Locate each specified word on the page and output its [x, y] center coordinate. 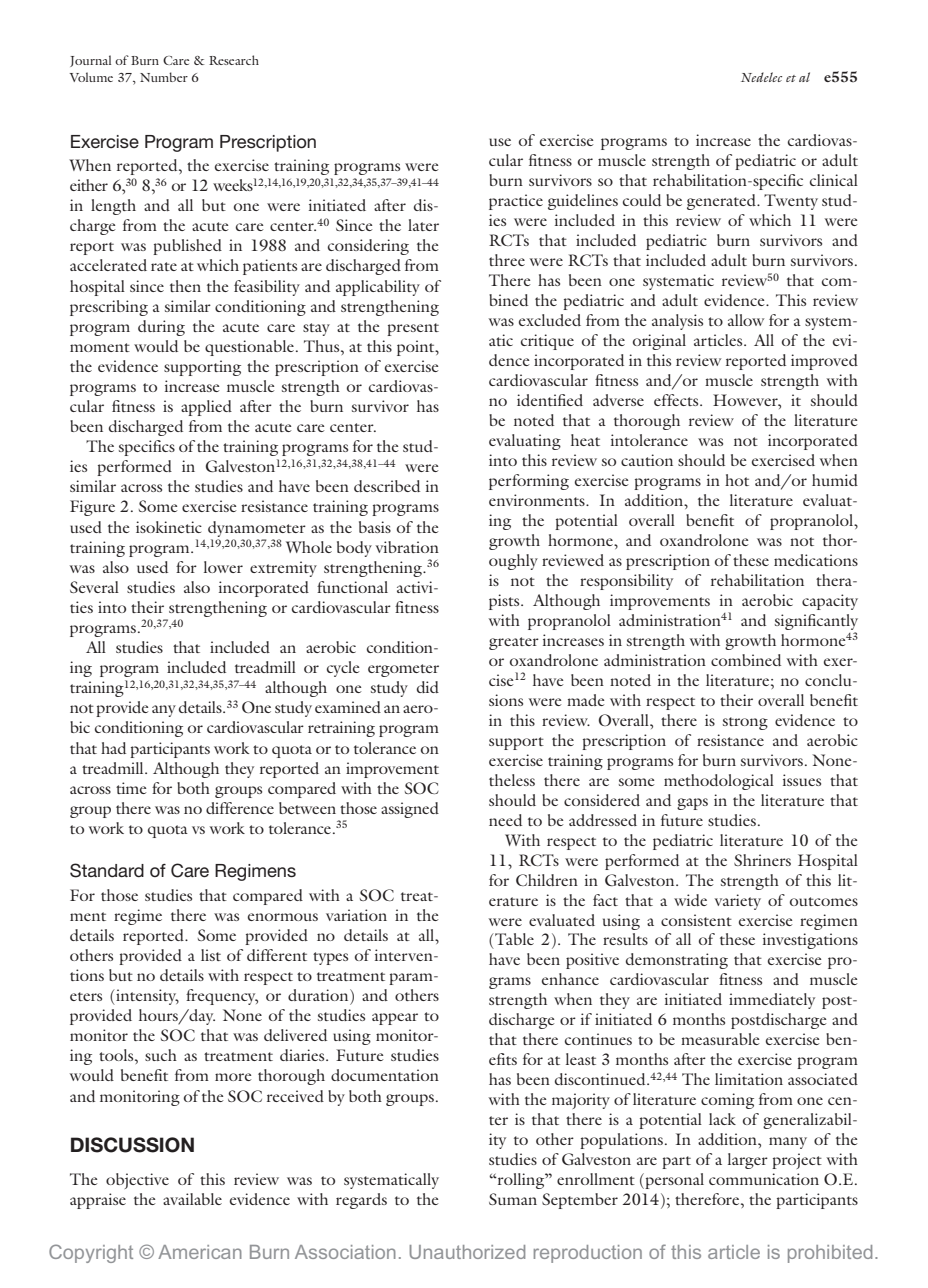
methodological [719, 782]
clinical [834, 180]
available [192, 1199]
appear [395, 1019]
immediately [772, 1001]
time [131, 788]
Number [164, 77]
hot [737, 480]
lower [223, 567]
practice [516, 202]
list [211, 955]
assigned [410, 810]
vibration [407, 547]
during [161, 328]
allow [746, 320]
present [413, 329]
